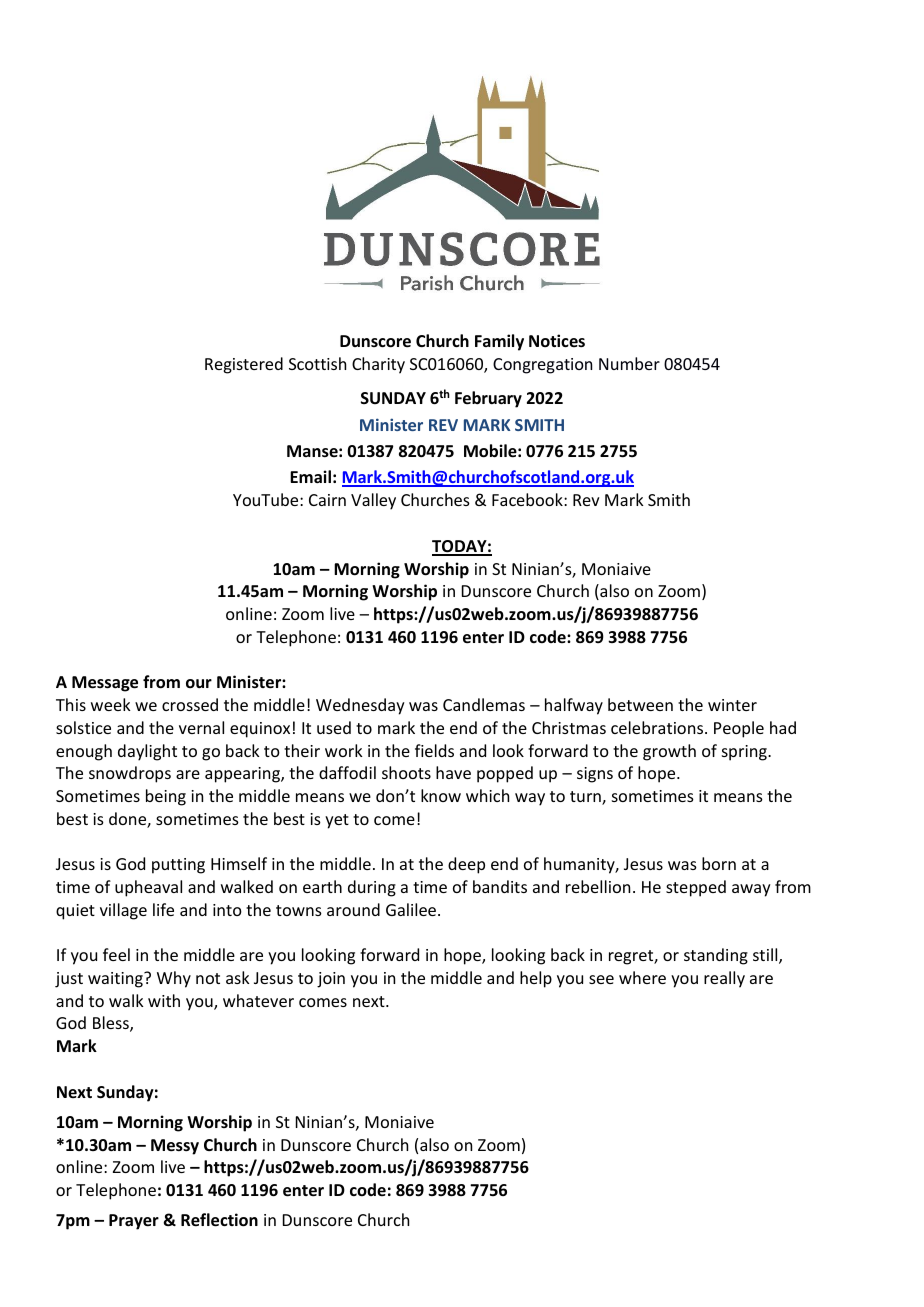  Describe the element at coordinates (244, 365) in the screenshot. I see `Registered` at that location.
